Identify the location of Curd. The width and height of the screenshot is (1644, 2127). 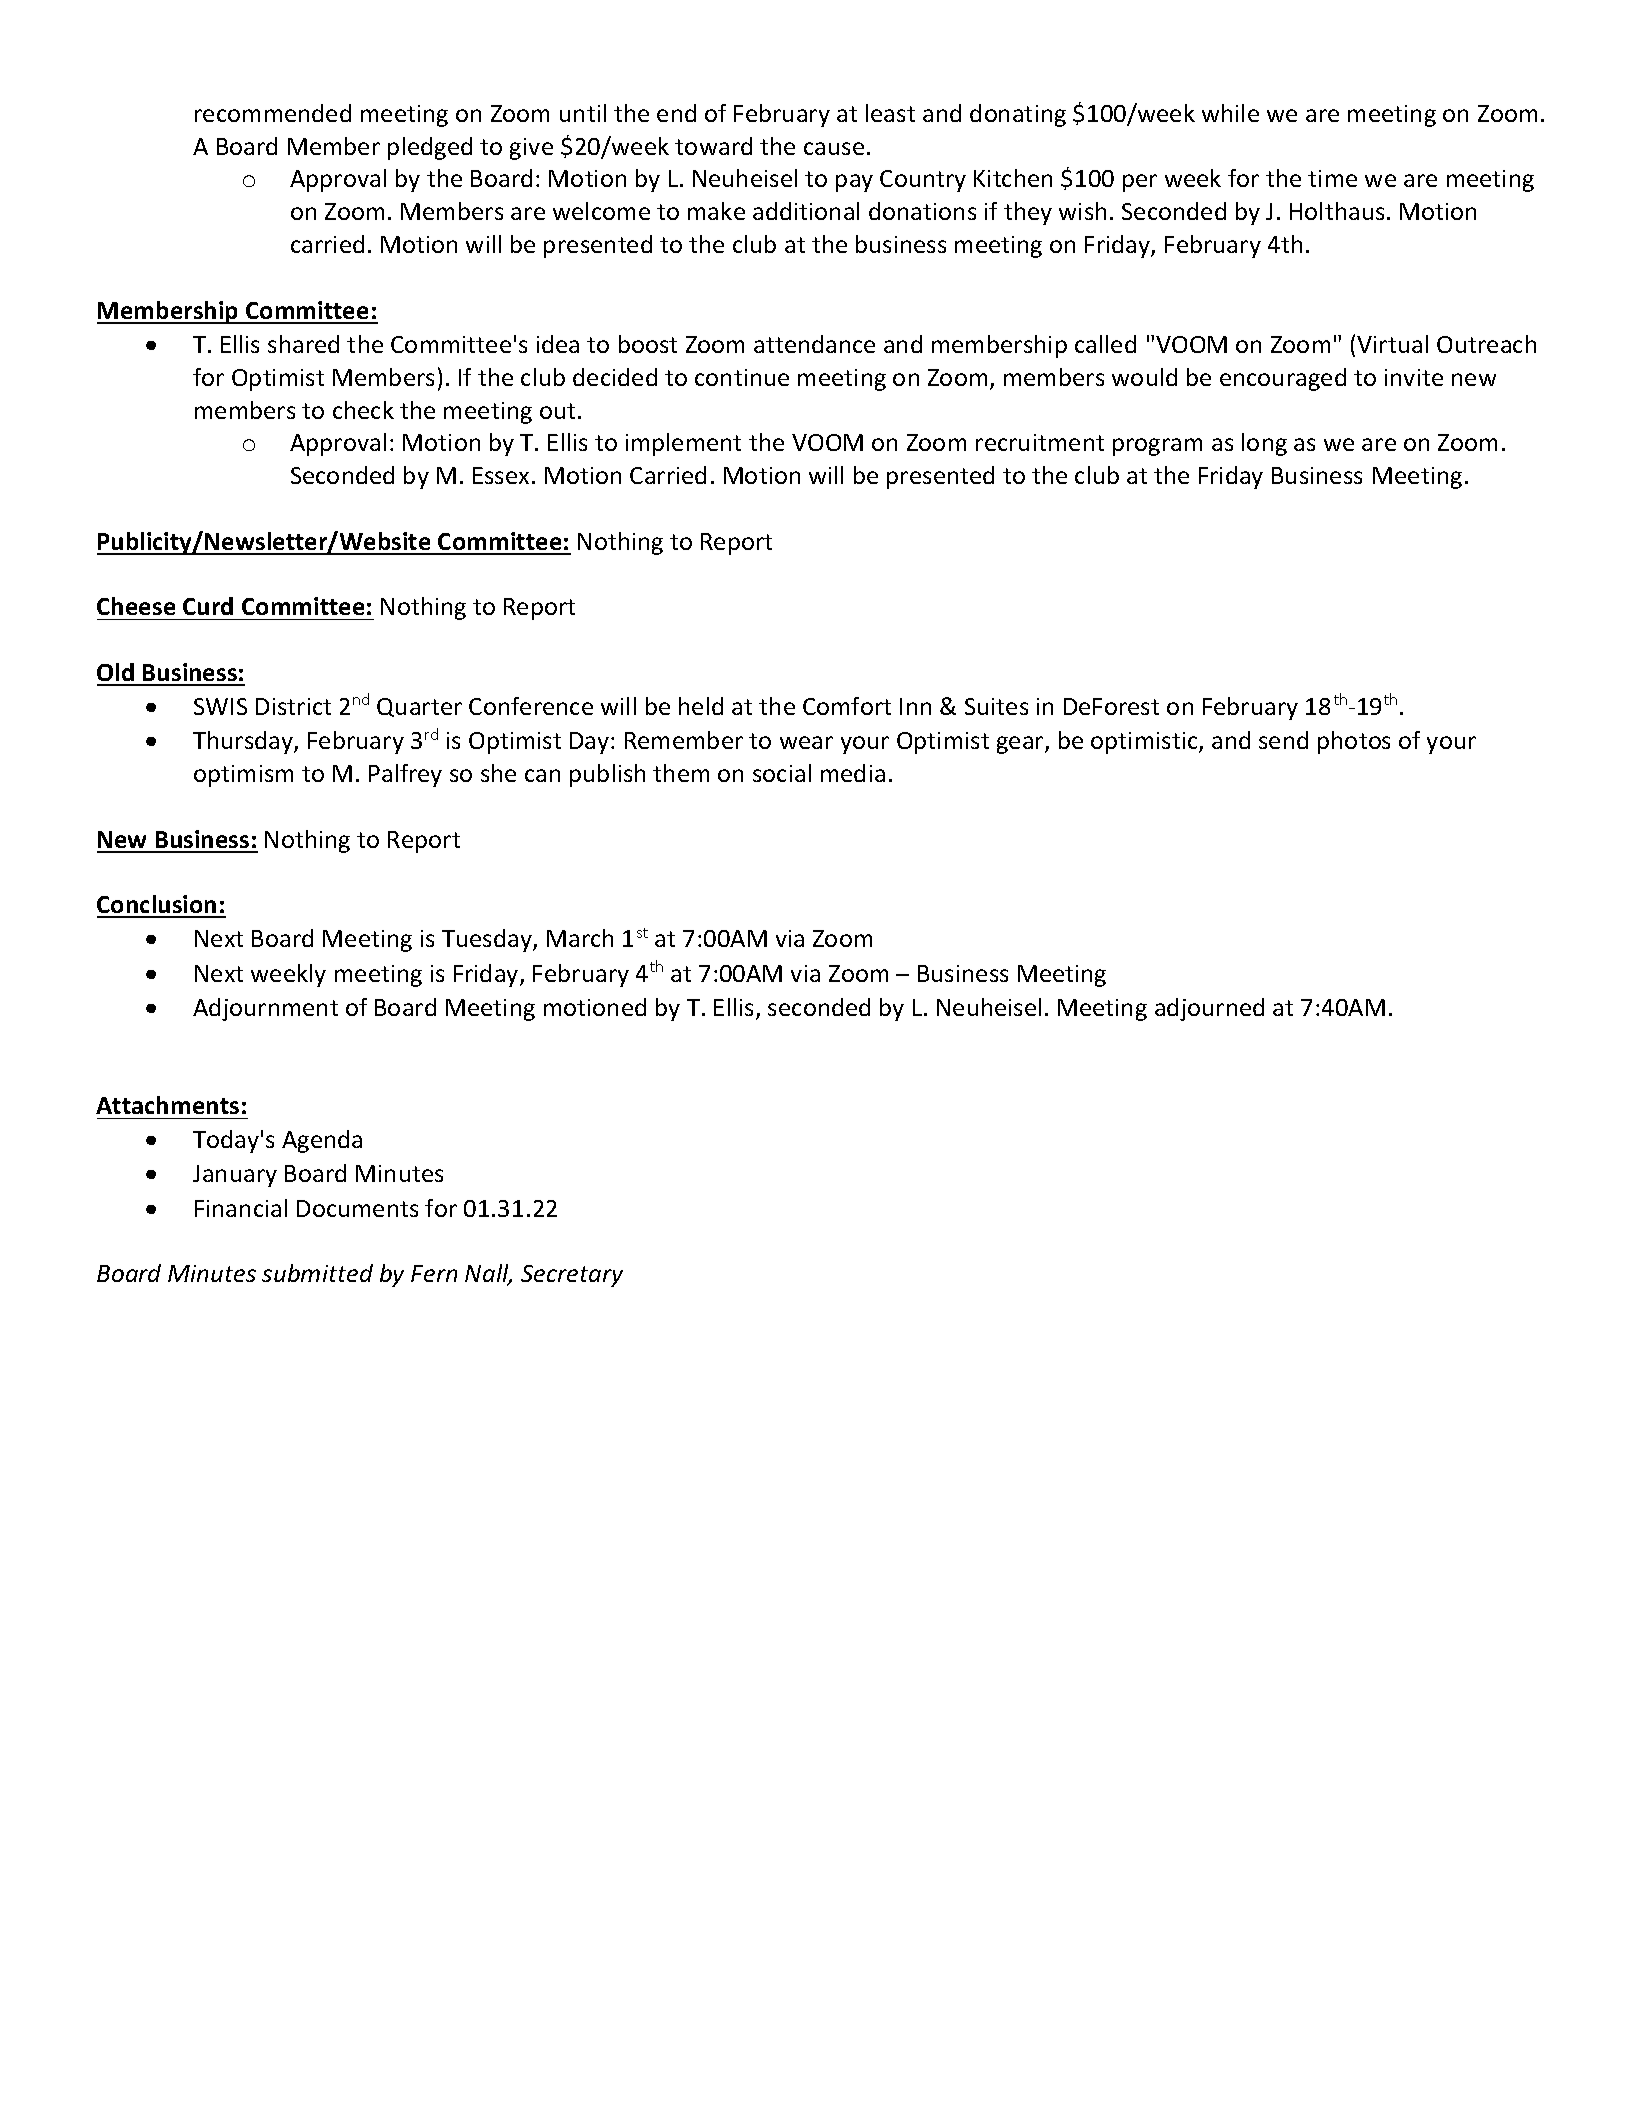
(208, 606).
